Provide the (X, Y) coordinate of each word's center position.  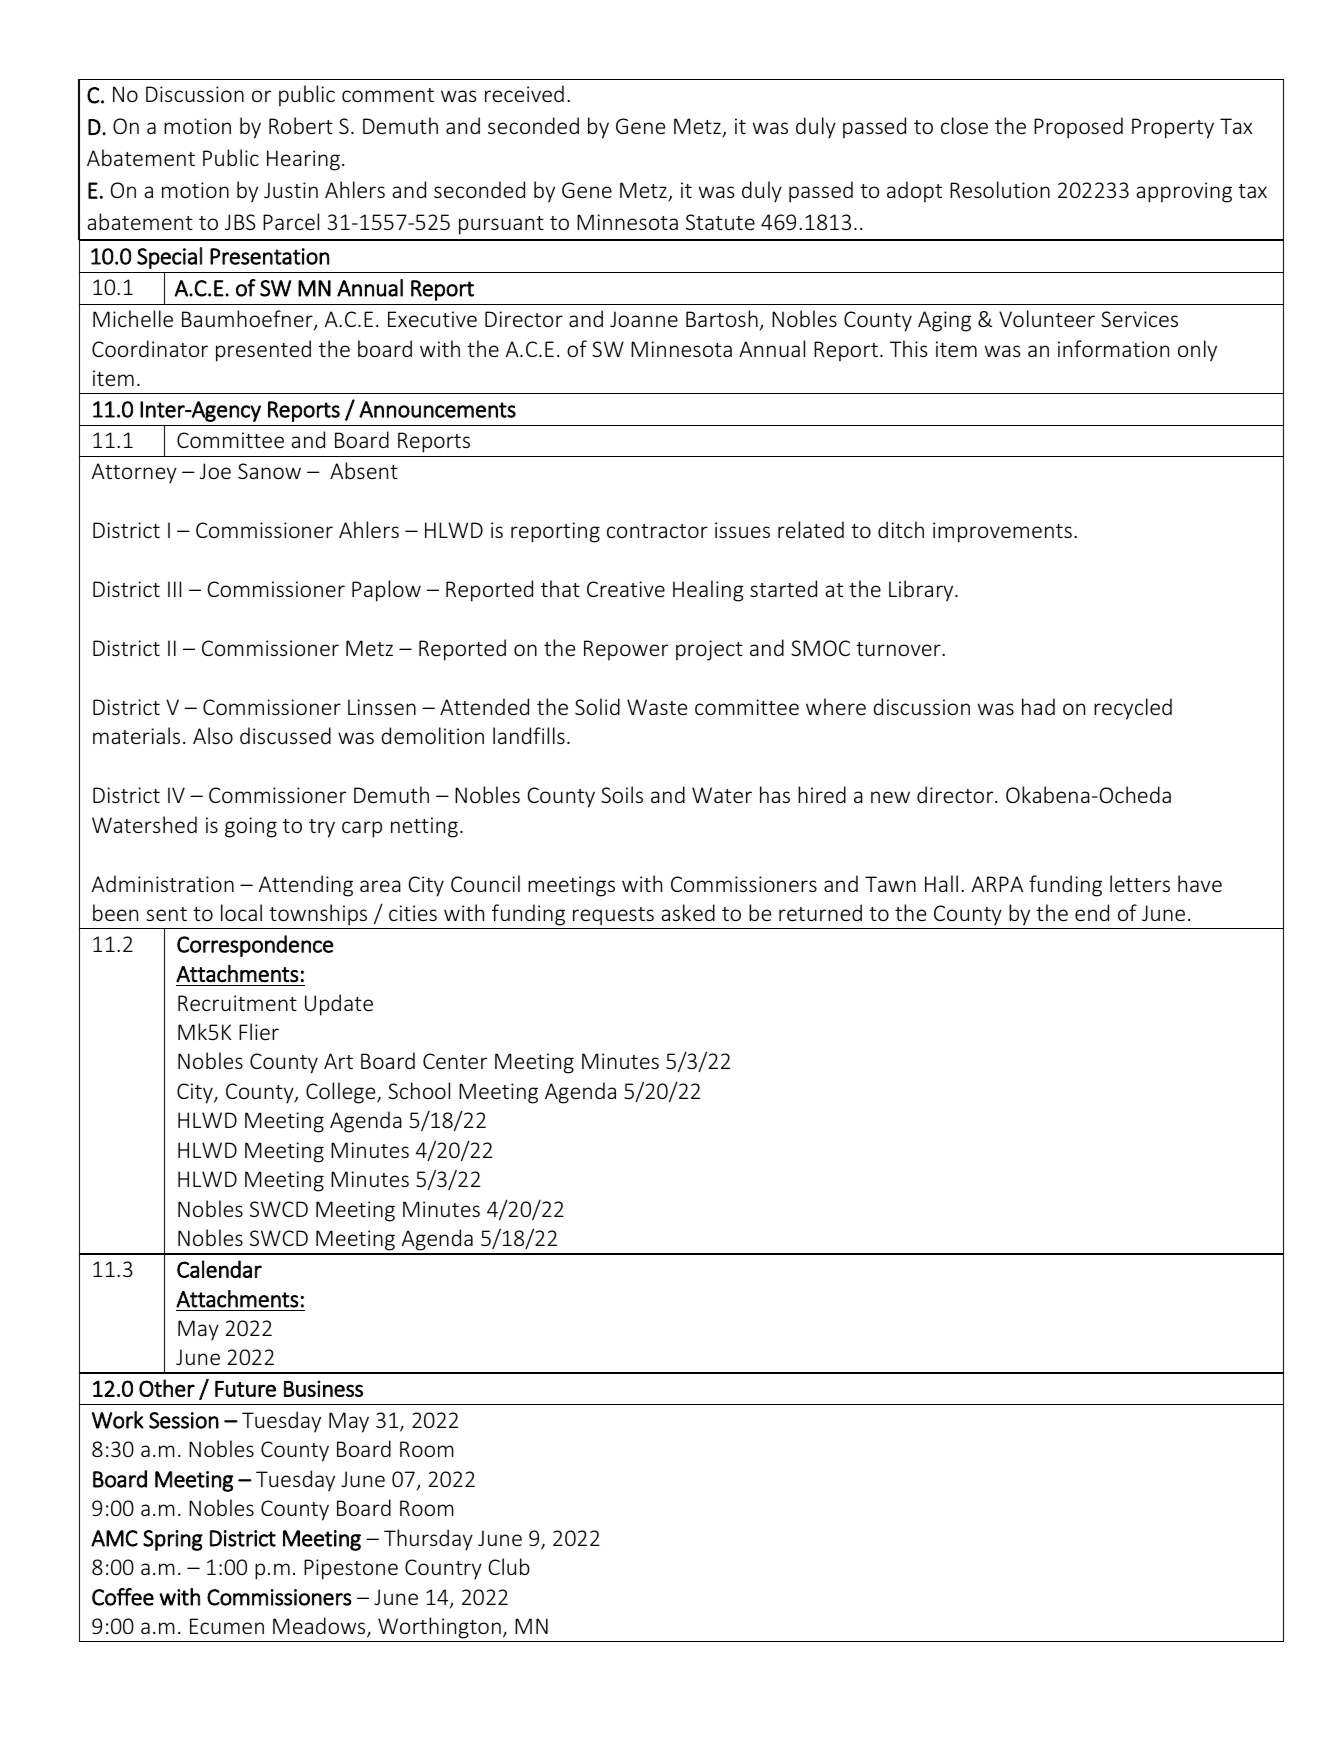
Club (509, 1566)
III (174, 589)
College (342, 1093)
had (1038, 706)
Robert (301, 125)
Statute (720, 222)
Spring (173, 1540)
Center (455, 1061)
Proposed (1078, 128)
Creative (626, 589)
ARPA (997, 884)
